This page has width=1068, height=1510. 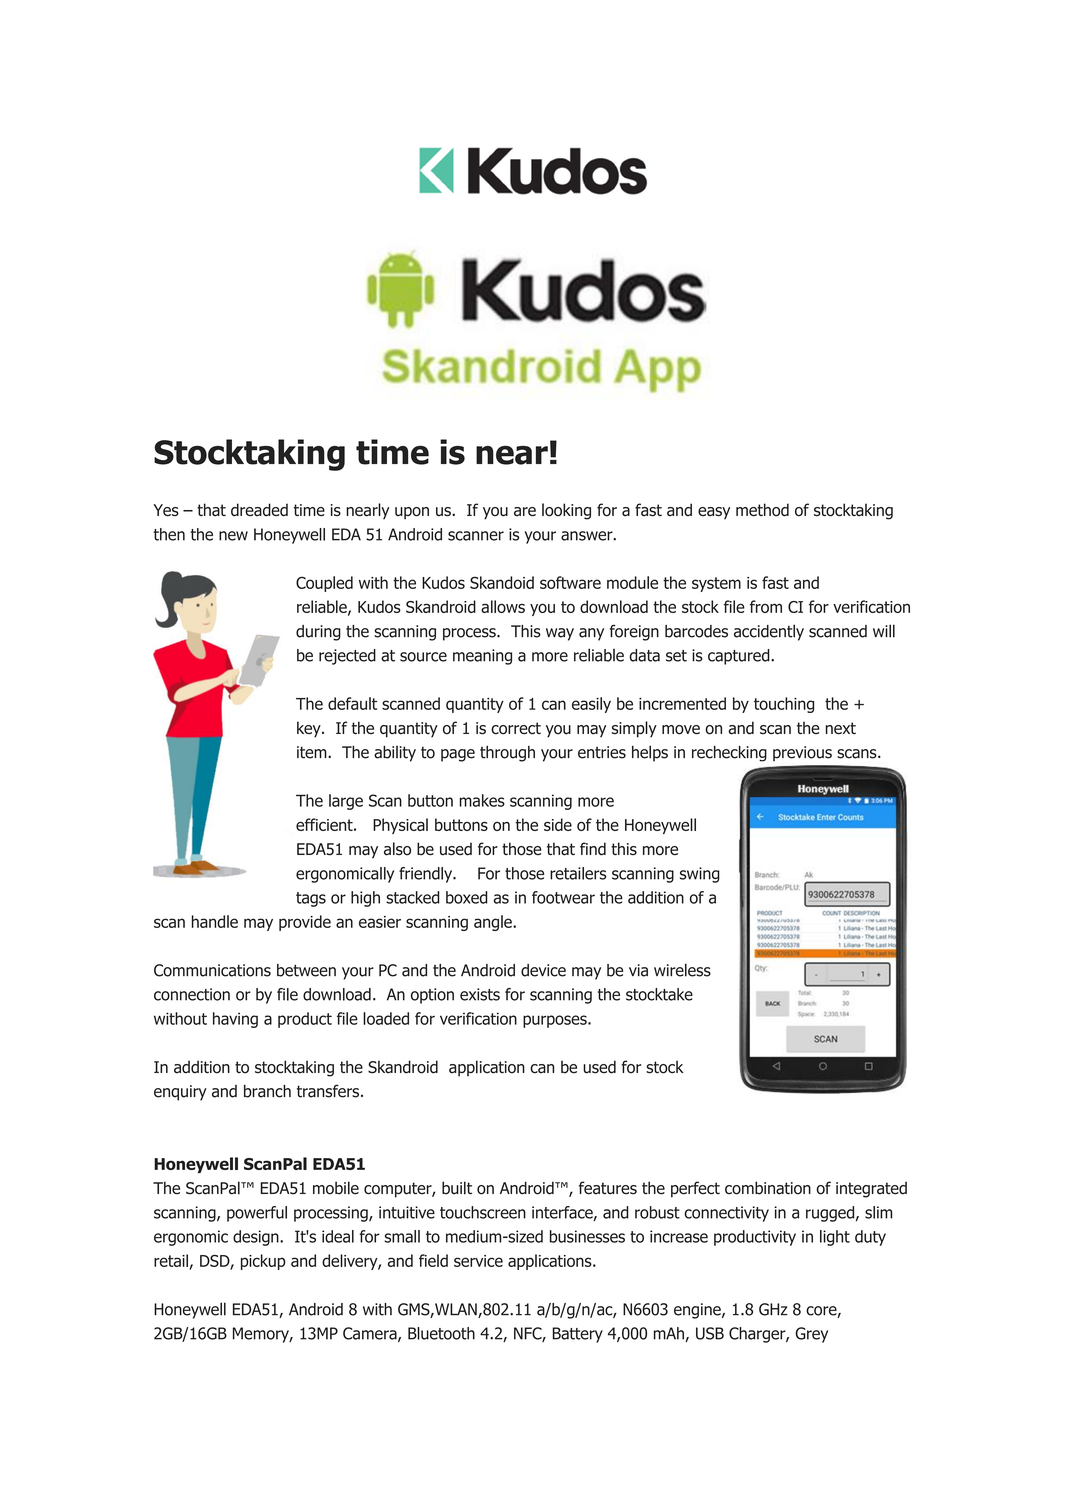 What do you see at coordinates (762, 510) in the page?
I see `method` at bounding box center [762, 510].
